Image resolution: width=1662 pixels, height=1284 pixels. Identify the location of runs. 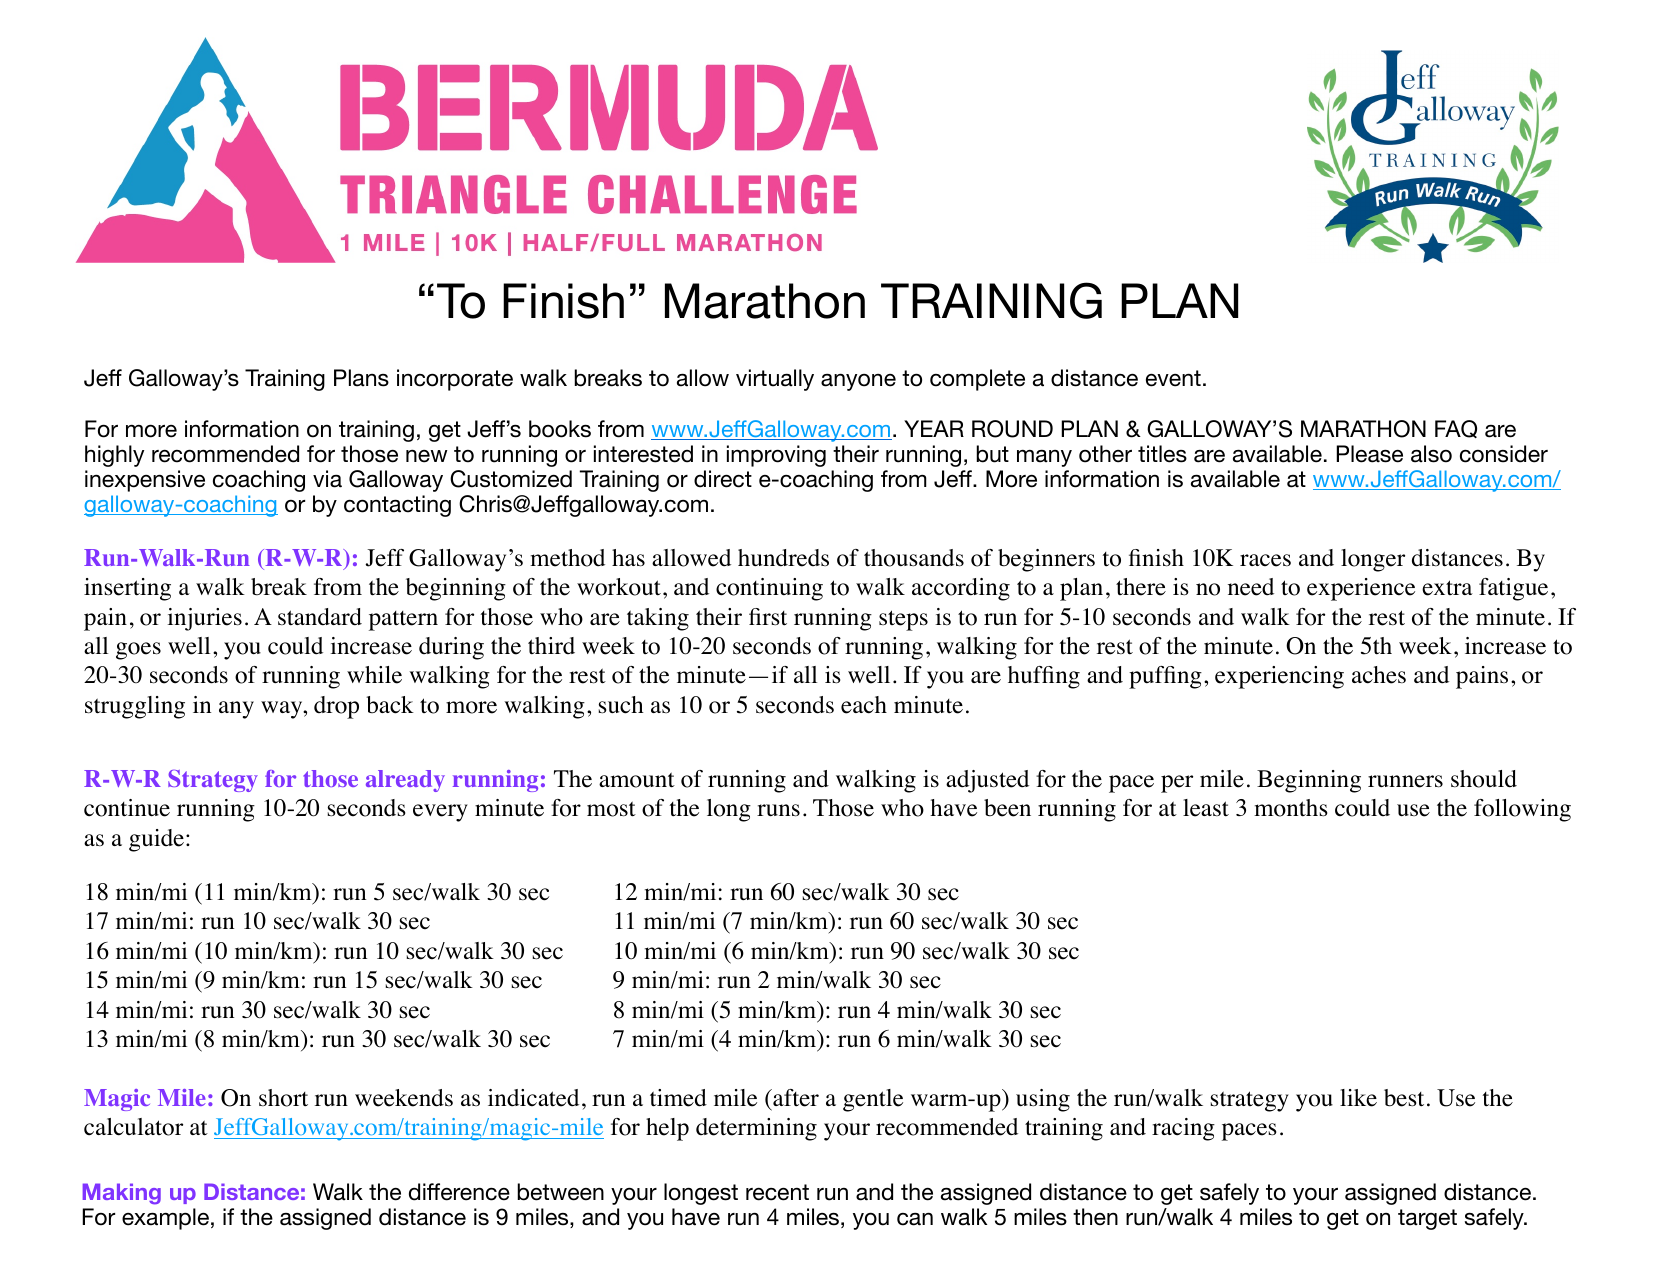
(778, 810).
